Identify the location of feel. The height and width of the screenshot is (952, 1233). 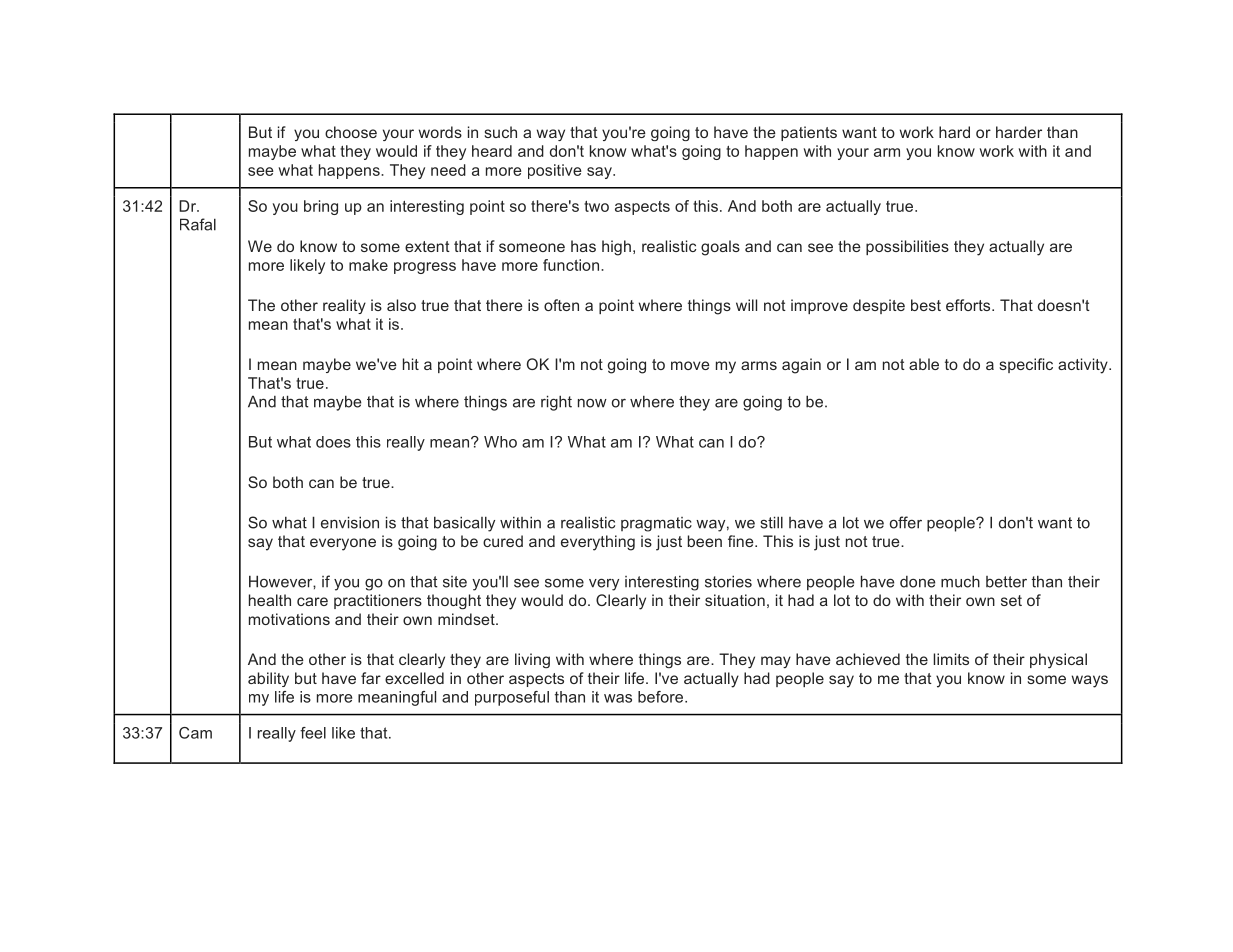
(313, 733).
